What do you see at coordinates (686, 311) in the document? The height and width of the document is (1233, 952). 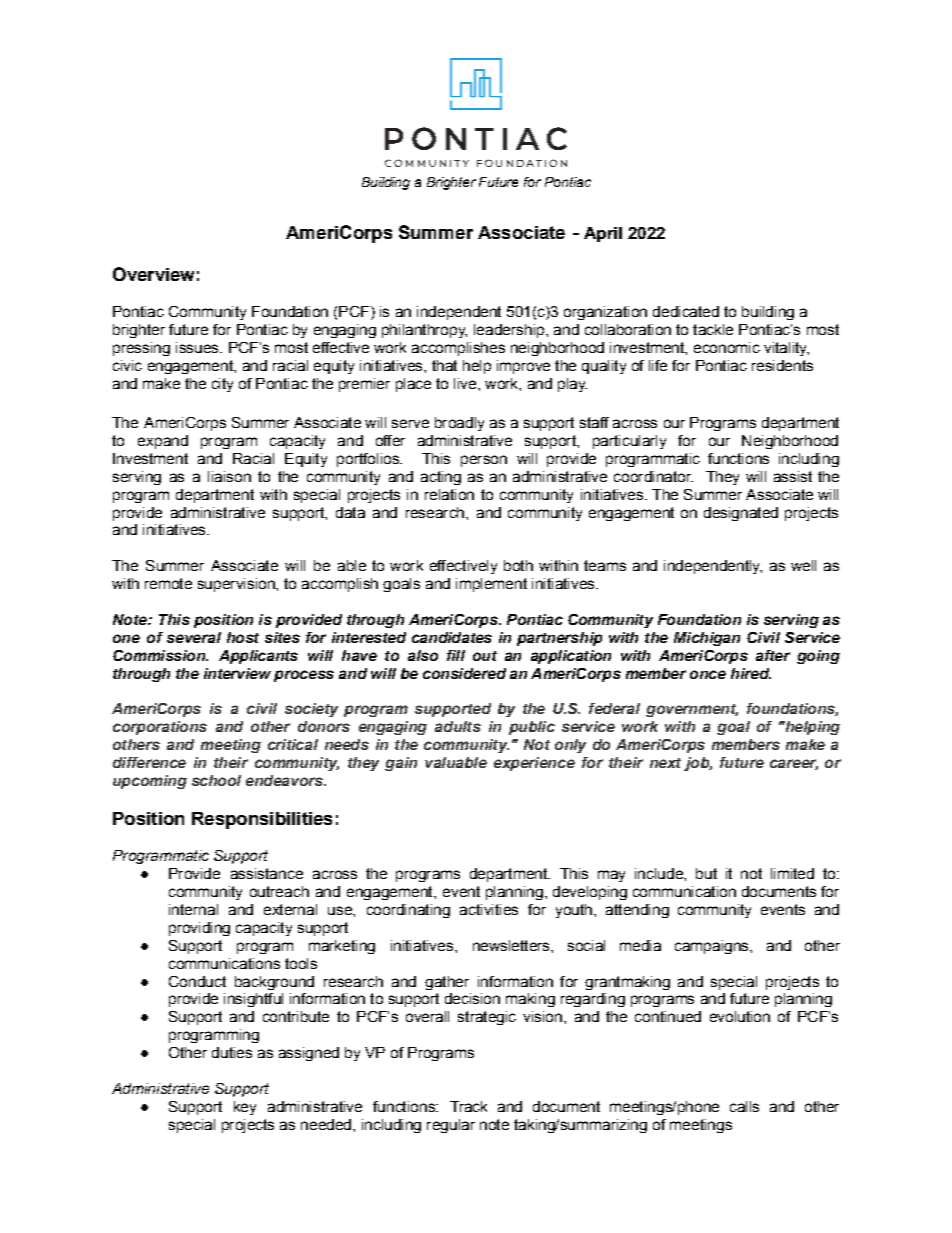 I see `dedicated` at bounding box center [686, 311].
